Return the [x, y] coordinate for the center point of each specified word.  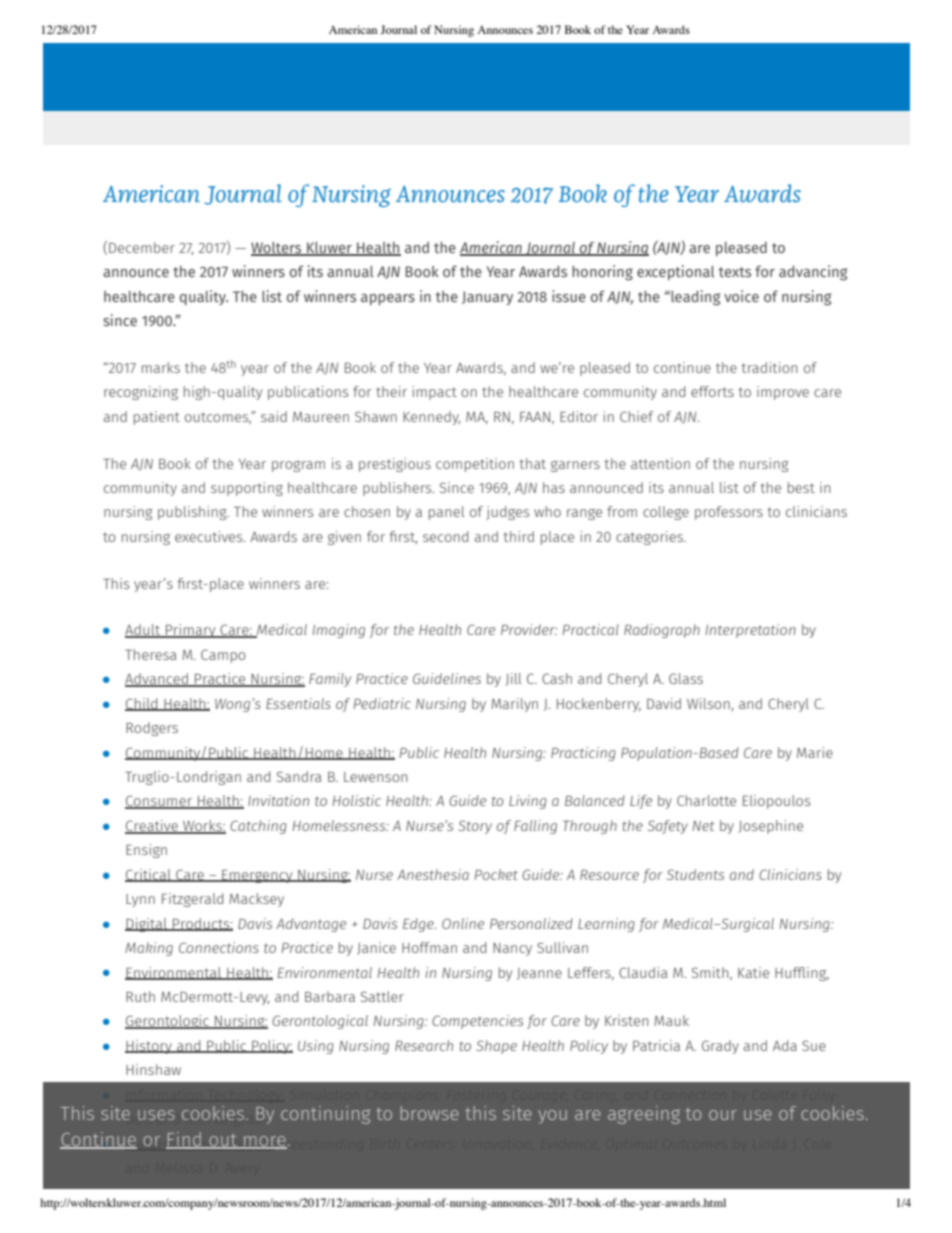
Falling [535, 827]
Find [185, 1140]
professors [729, 513]
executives [210, 536]
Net [703, 826]
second [445, 536]
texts [735, 272]
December [142, 247]
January [487, 298]
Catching [258, 827]
